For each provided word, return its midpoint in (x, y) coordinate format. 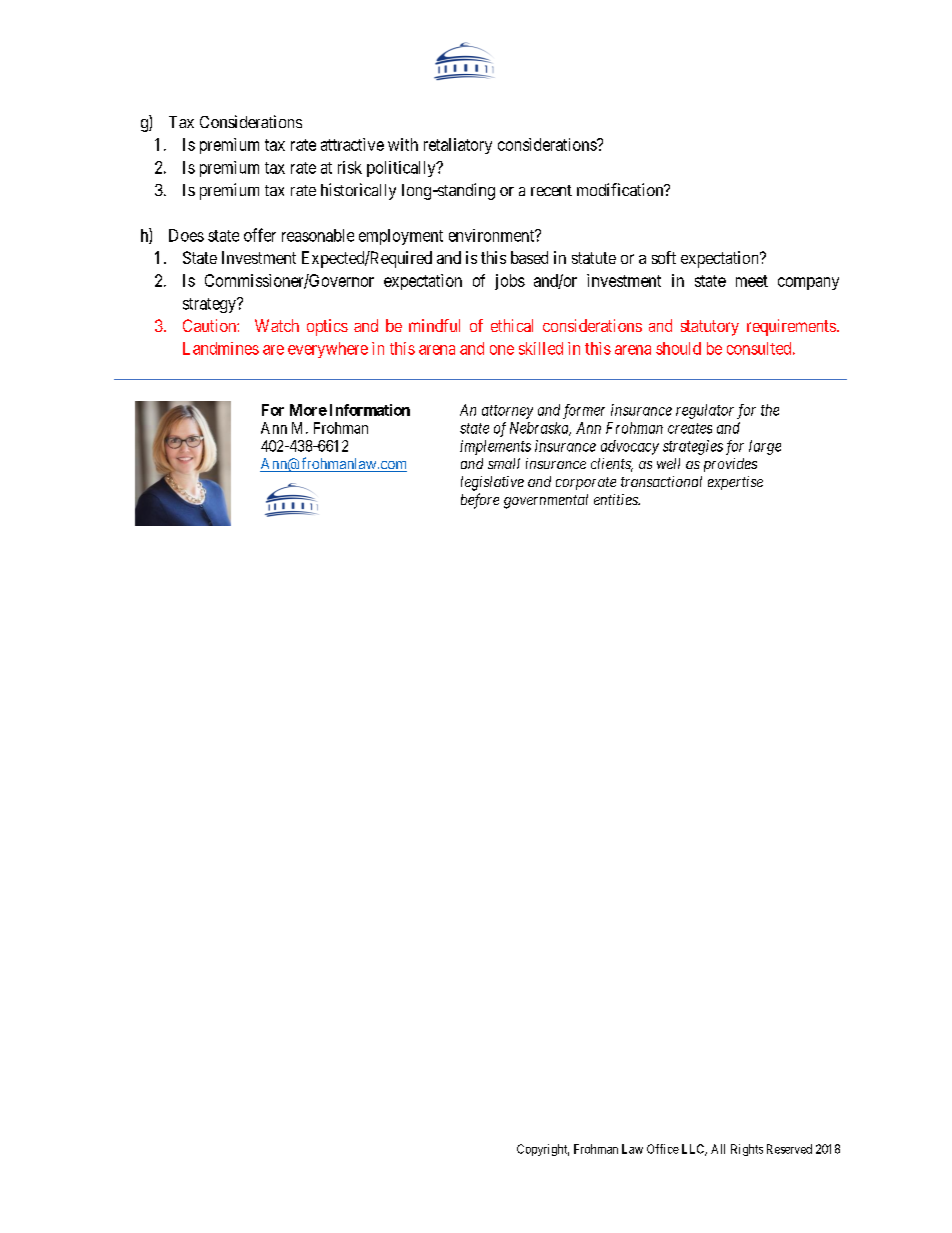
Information (370, 410)
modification (621, 189)
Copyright (543, 1150)
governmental (546, 501)
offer (260, 235)
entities (617, 499)
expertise (735, 483)
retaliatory (458, 146)
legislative (492, 483)
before (480, 501)
